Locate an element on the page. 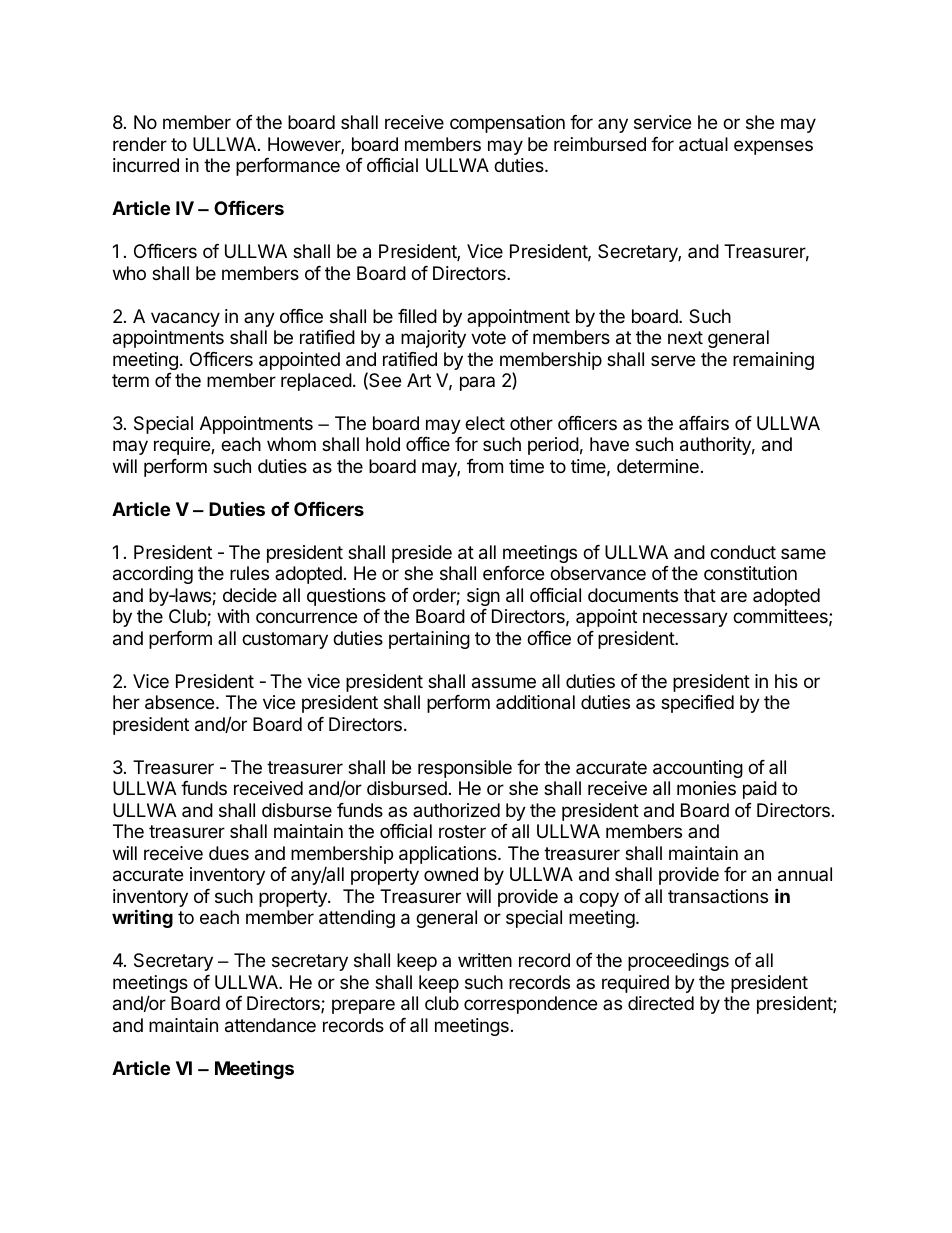  dues is located at coordinates (229, 853).
